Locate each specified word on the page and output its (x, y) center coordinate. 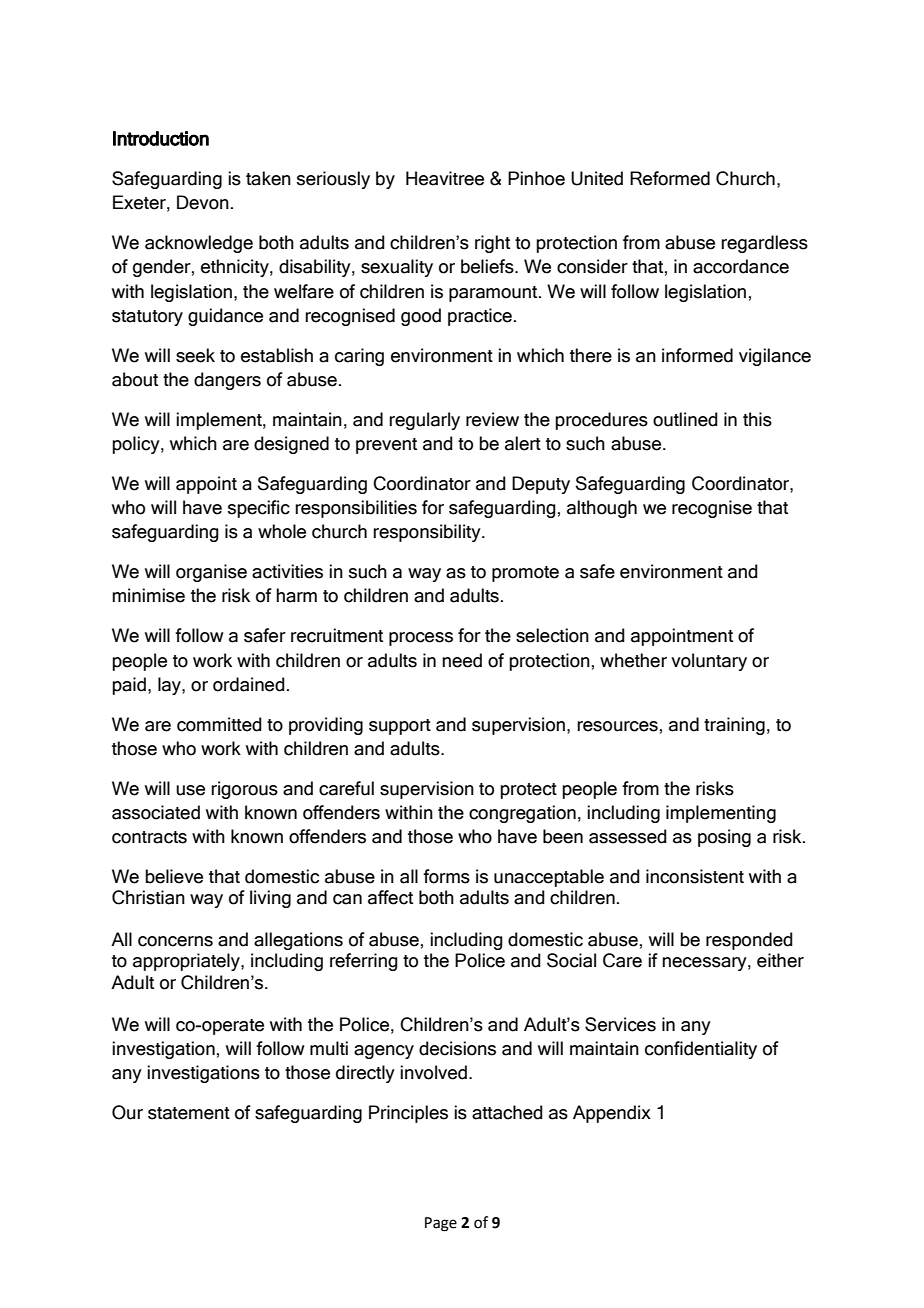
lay (170, 686)
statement (189, 1113)
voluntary (709, 662)
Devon (203, 202)
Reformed (670, 178)
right (492, 244)
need (462, 660)
